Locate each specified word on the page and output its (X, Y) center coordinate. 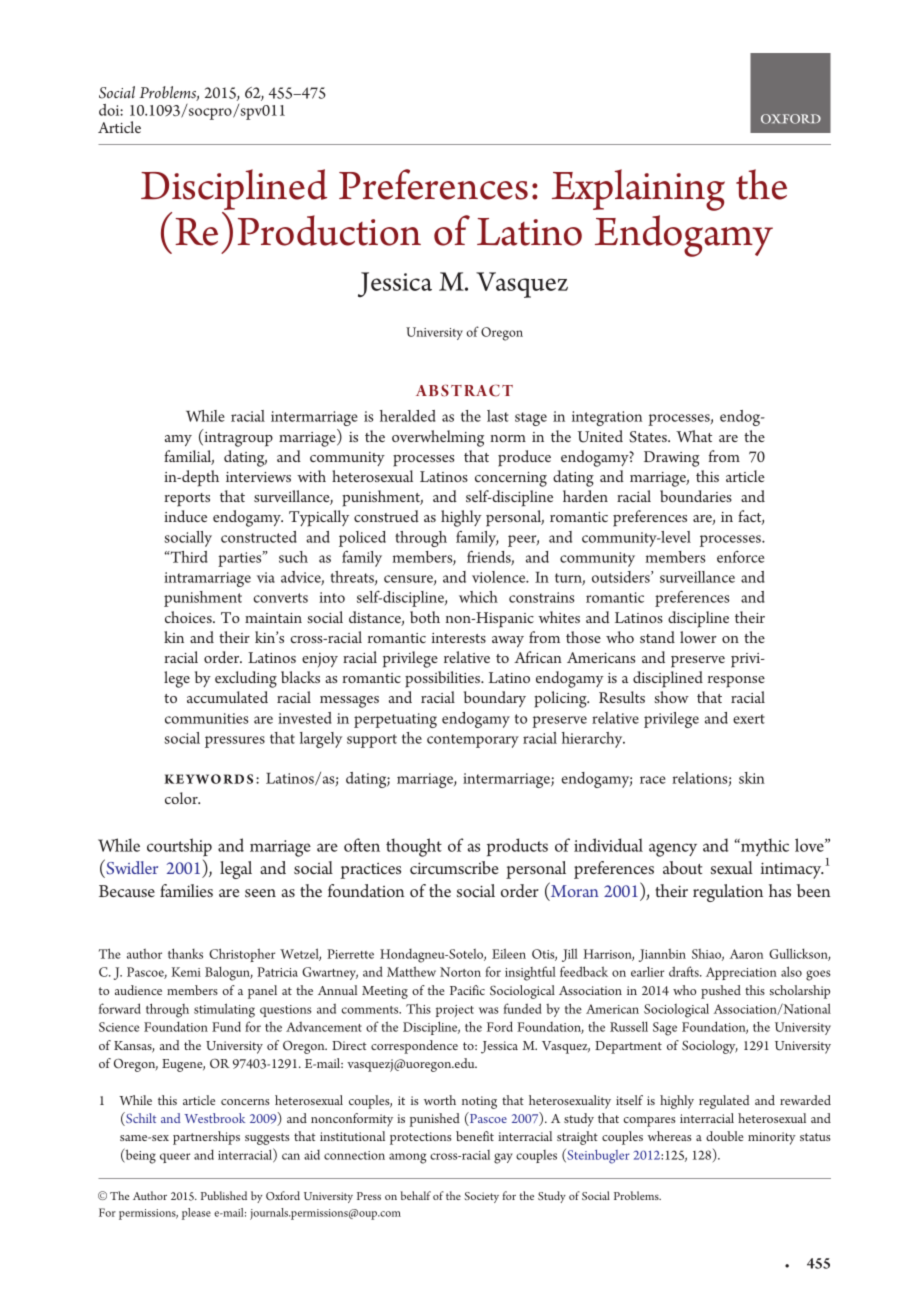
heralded (408, 416)
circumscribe (454, 867)
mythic (764, 847)
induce (185, 516)
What (694, 436)
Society (481, 1197)
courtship (179, 847)
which (478, 597)
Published (224, 1195)
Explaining (638, 190)
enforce (740, 557)
